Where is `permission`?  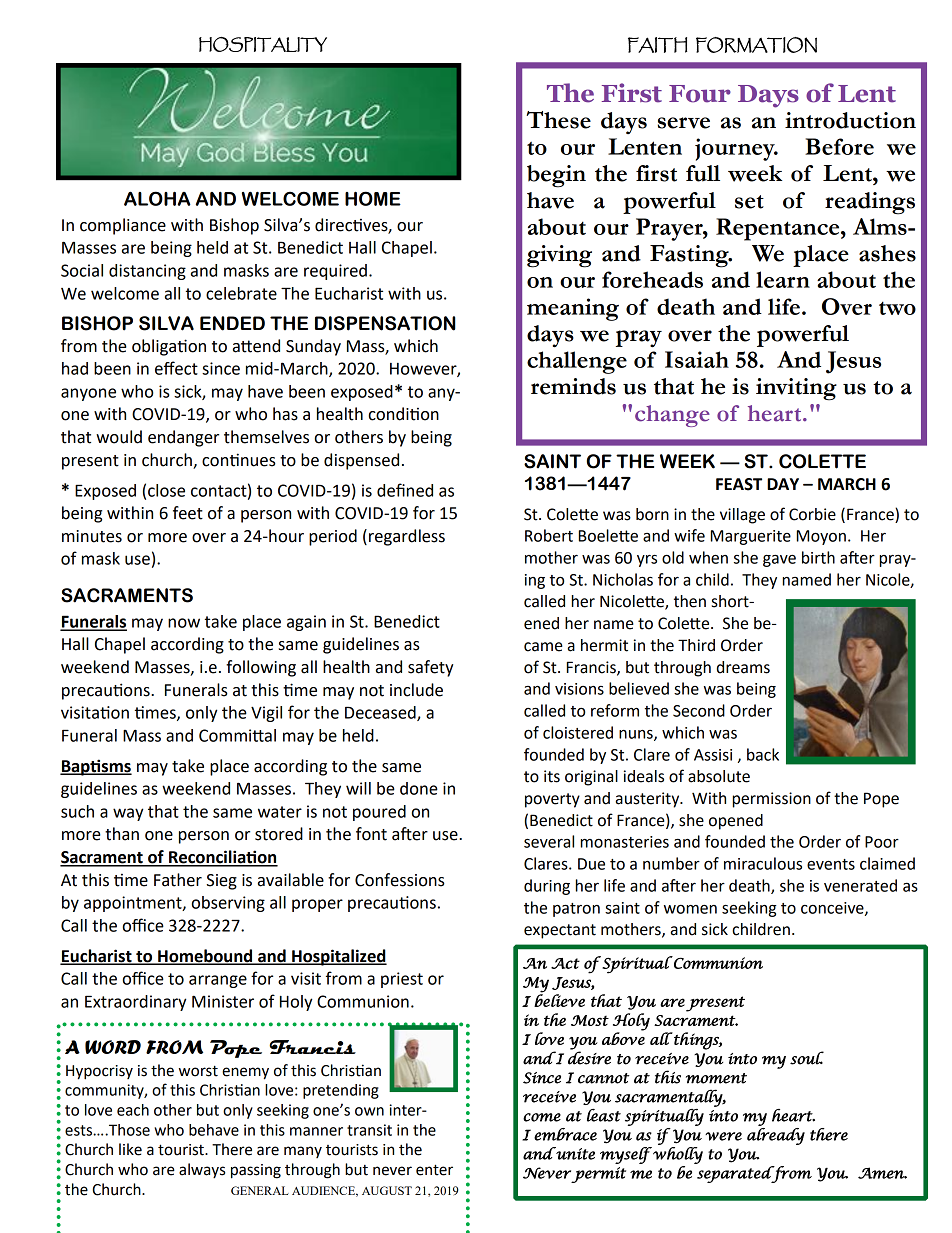
permission is located at coordinates (772, 800).
